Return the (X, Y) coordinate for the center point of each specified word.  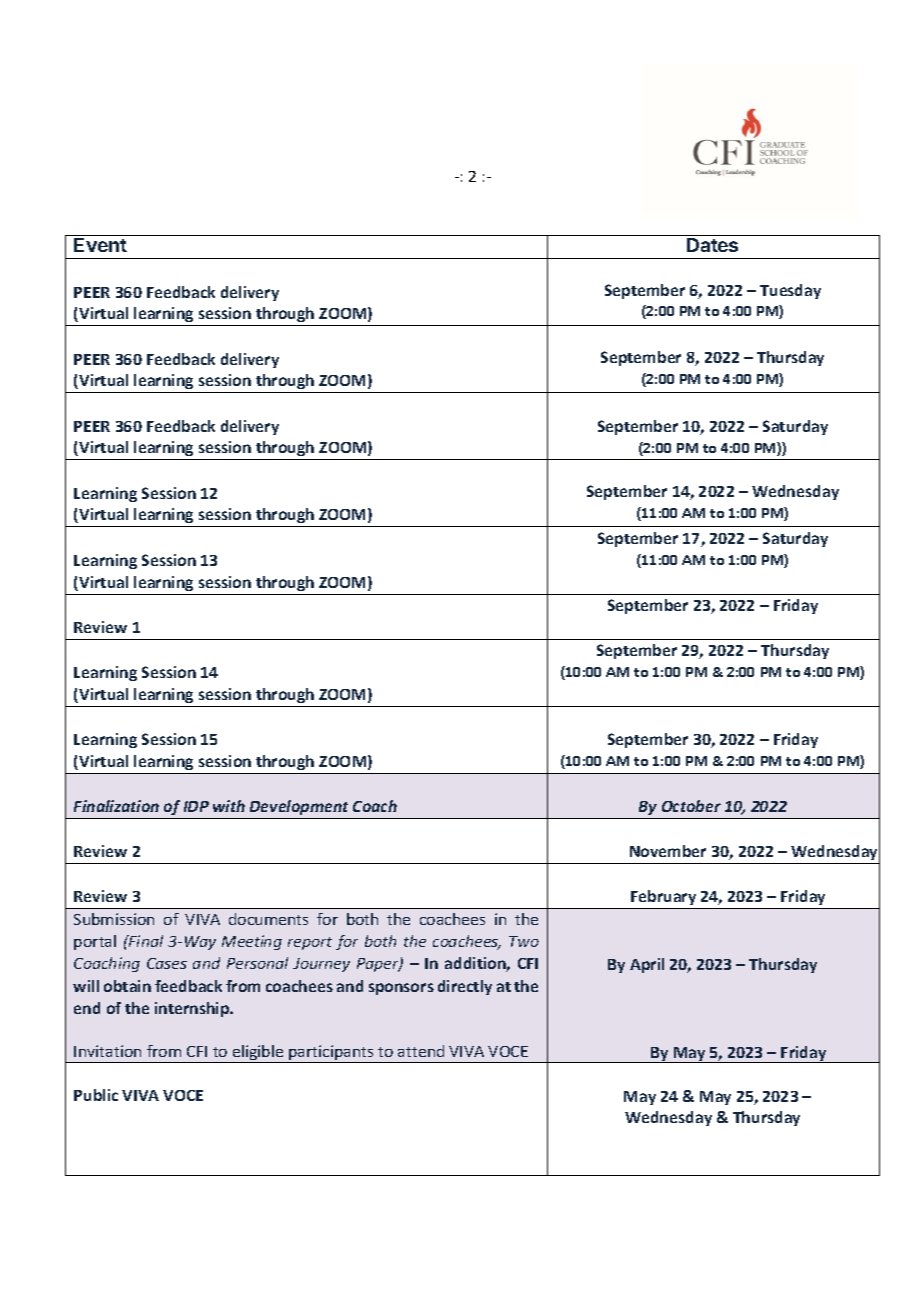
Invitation (107, 1051)
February (663, 897)
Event (100, 245)
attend (421, 1051)
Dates (712, 245)
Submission (114, 919)
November (668, 851)
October (691, 806)
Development (299, 807)
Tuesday (790, 291)
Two (524, 941)
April (647, 965)
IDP (196, 806)
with (229, 806)
